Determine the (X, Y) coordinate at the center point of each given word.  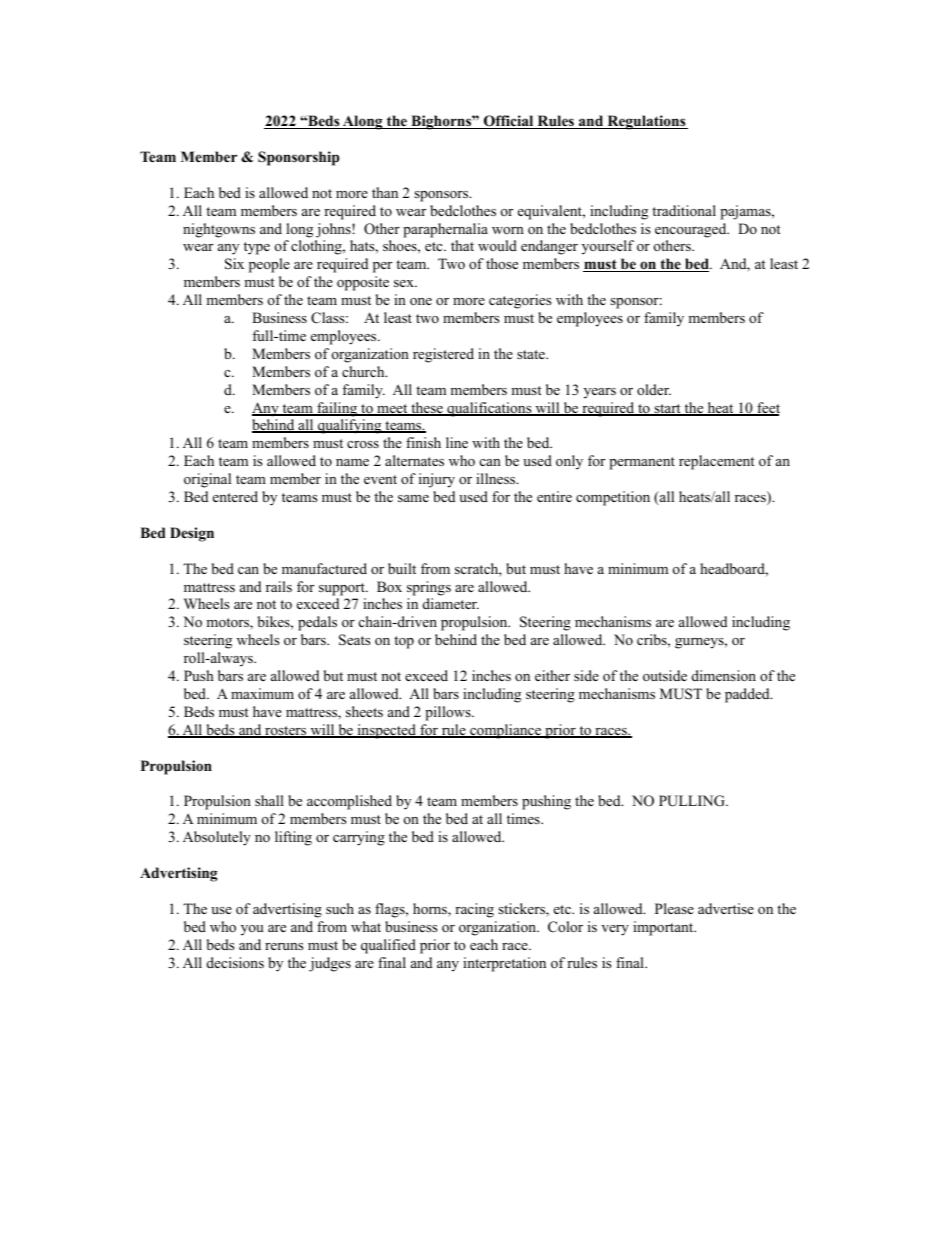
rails (279, 586)
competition (613, 498)
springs (429, 588)
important (664, 928)
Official (508, 122)
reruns (284, 946)
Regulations (646, 122)
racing (474, 910)
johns (334, 230)
